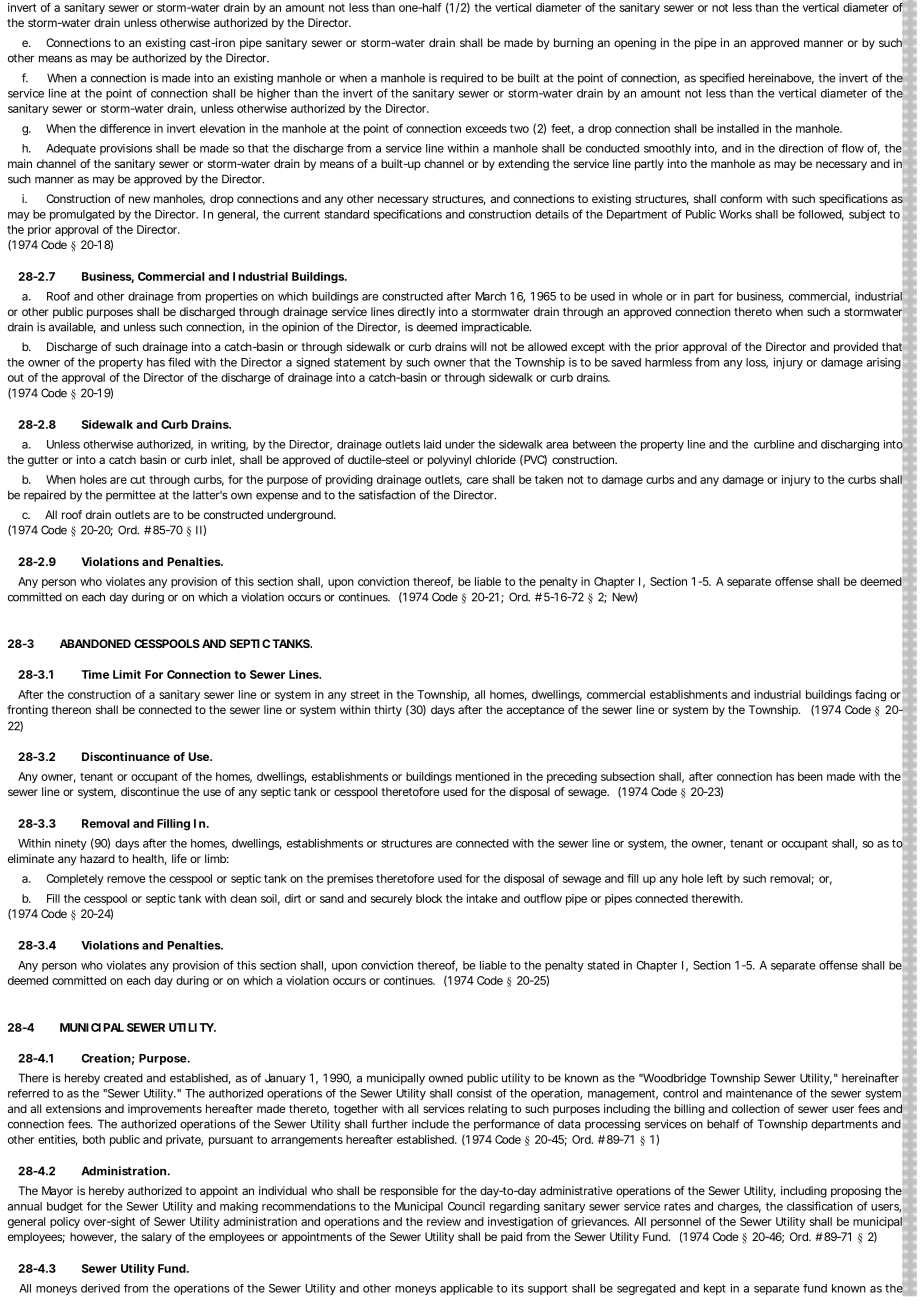 Image resolution: width=924 pixels, height=1308 pixels. What do you see at coordinates (429, 898) in the document?
I see `block` at bounding box center [429, 898].
